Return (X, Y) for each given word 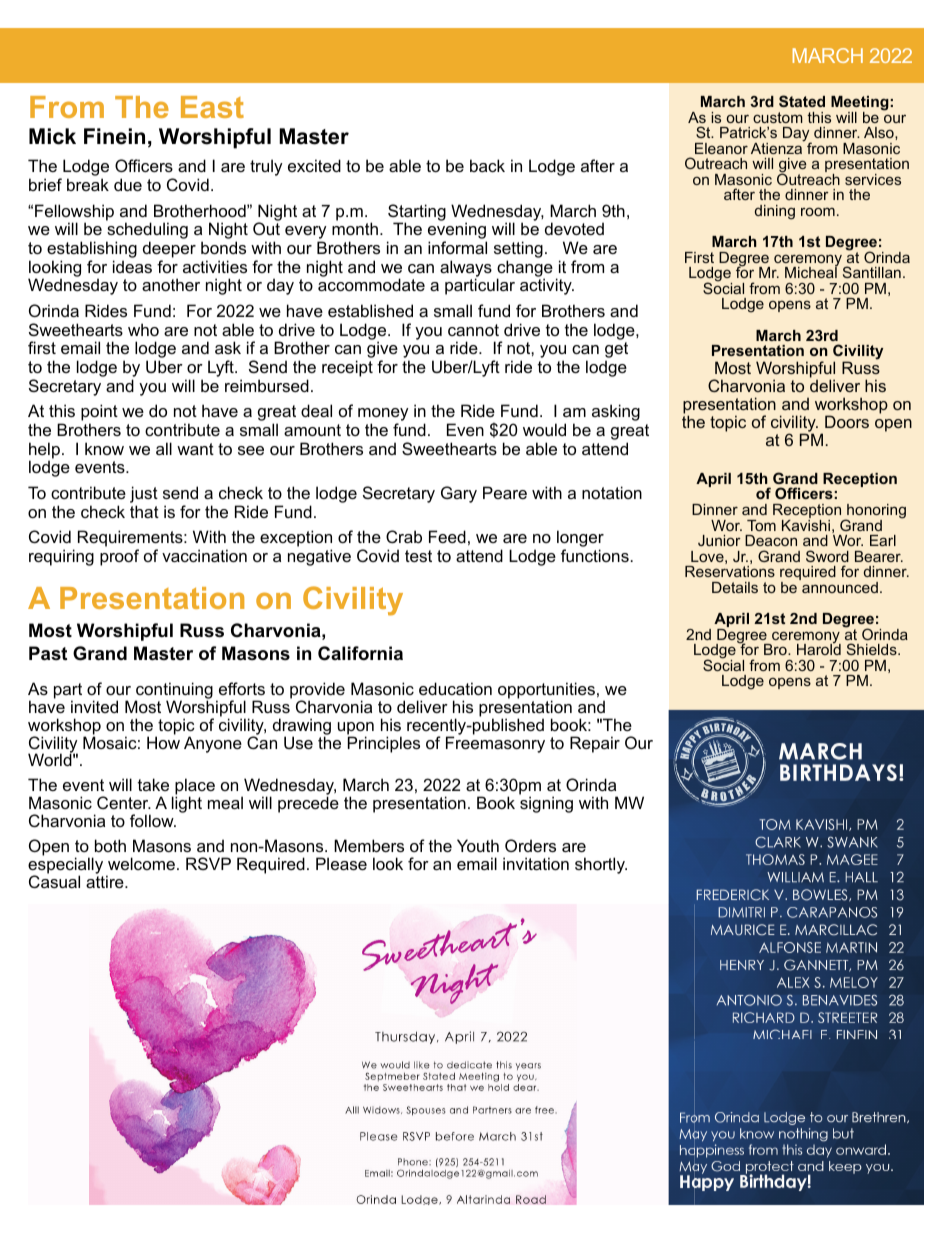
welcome (141, 863)
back (487, 165)
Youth (478, 845)
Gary (459, 494)
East (212, 107)
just (144, 496)
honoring (875, 512)
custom (777, 117)
